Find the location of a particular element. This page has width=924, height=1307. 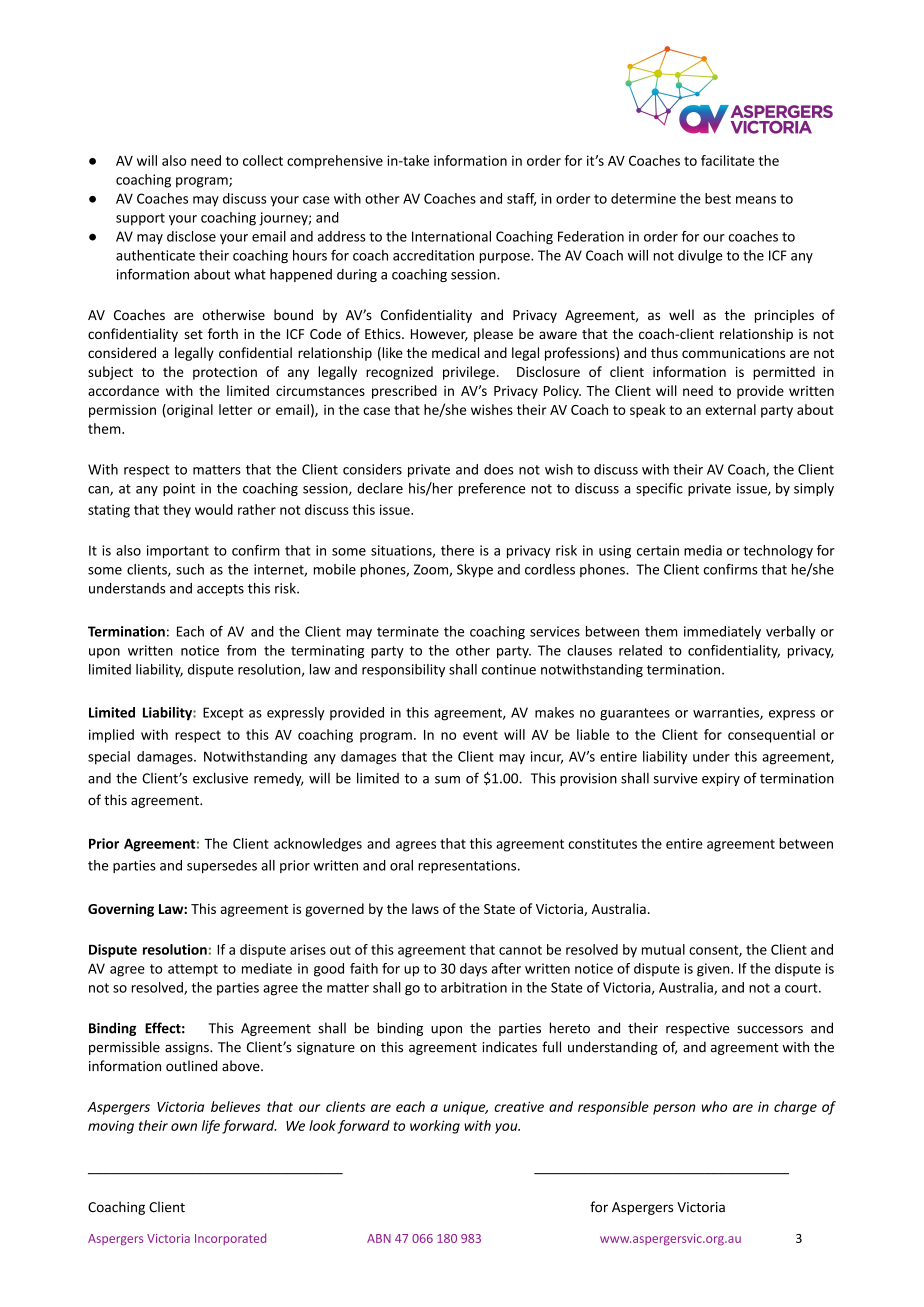

International is located at coordinates (451, 236).
